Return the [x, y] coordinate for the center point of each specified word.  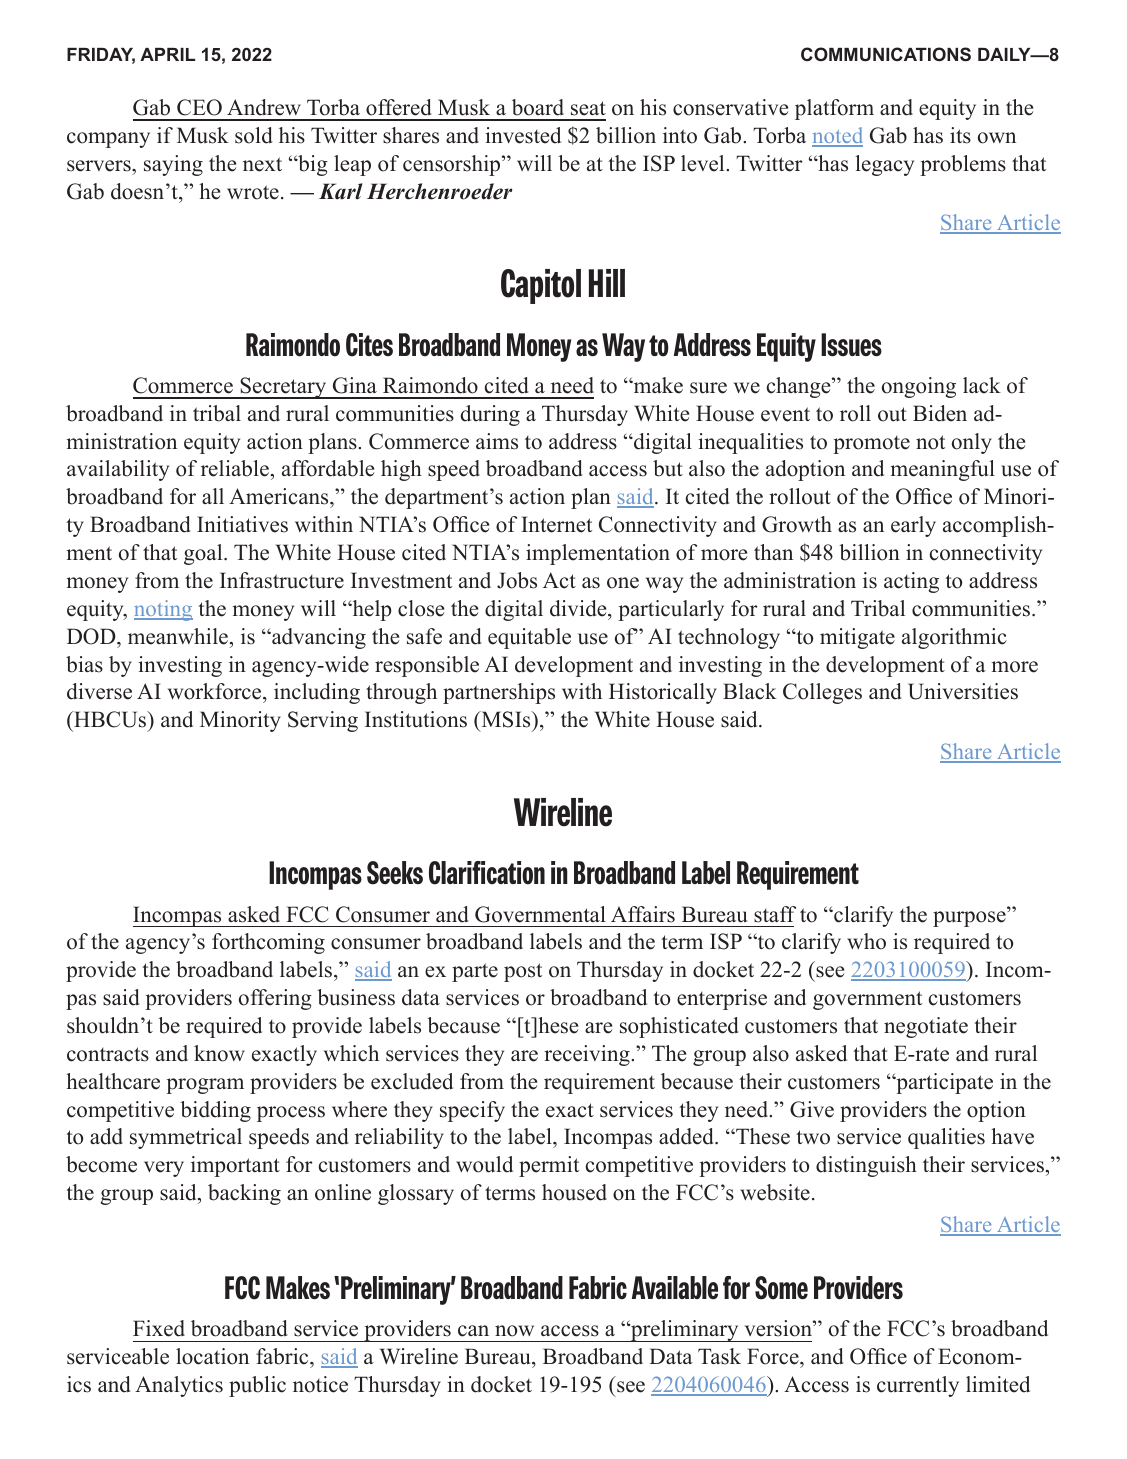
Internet [556, 524]
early [913, 526]
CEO [199, 107]
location [212, 1356]
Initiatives [242, 524]
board [538, 107]
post [523, 972]
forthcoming [268, 943]
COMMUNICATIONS [886, 54]
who [866, 941]
